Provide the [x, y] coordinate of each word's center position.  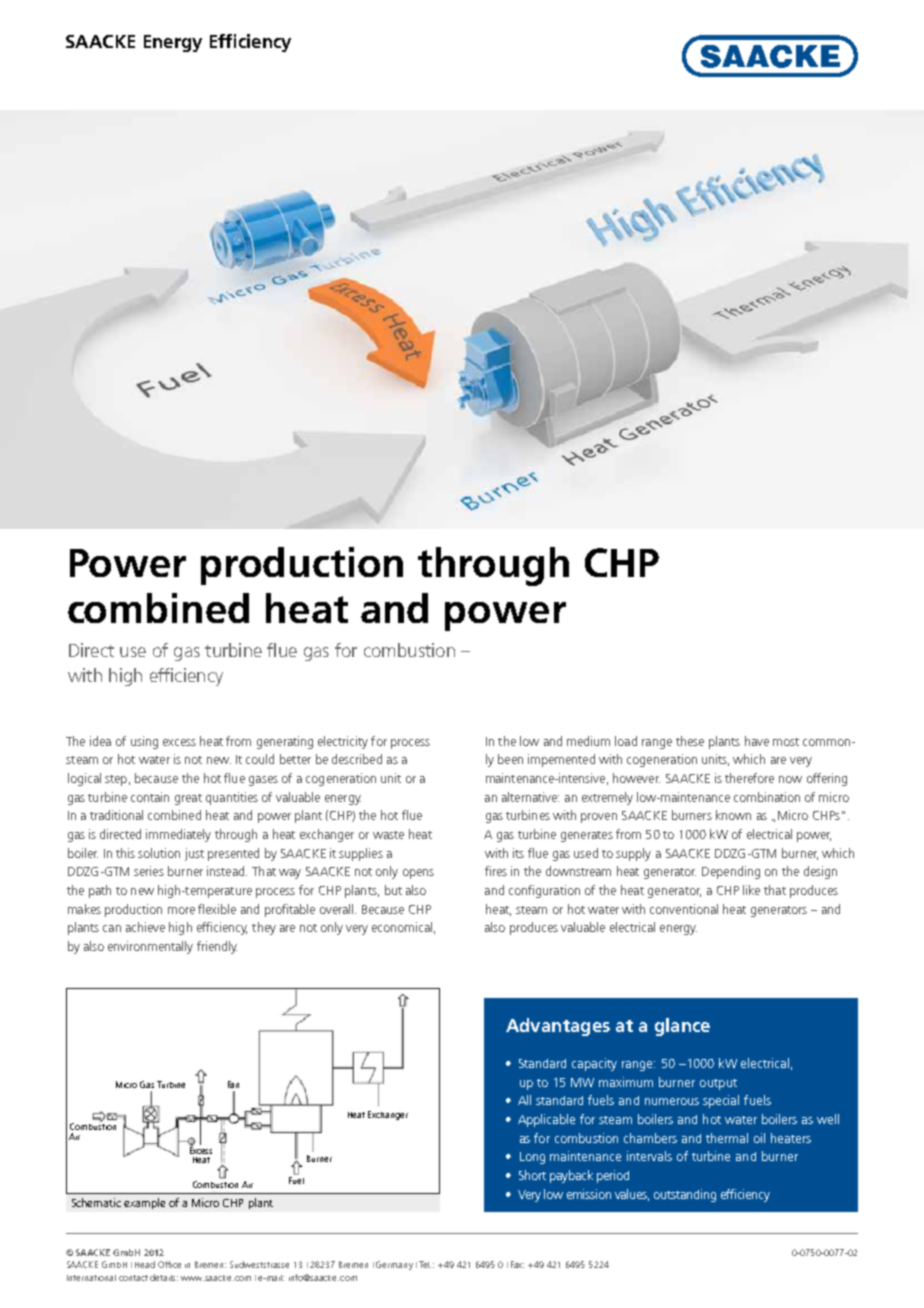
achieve [145, 927]
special [721, 1101]
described [357, 759]
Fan [233, 1084]
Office [169, 1264]
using [144, 742]
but [393, 890]
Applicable [546, 1120]
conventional [684, 909]
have [757, 741]
